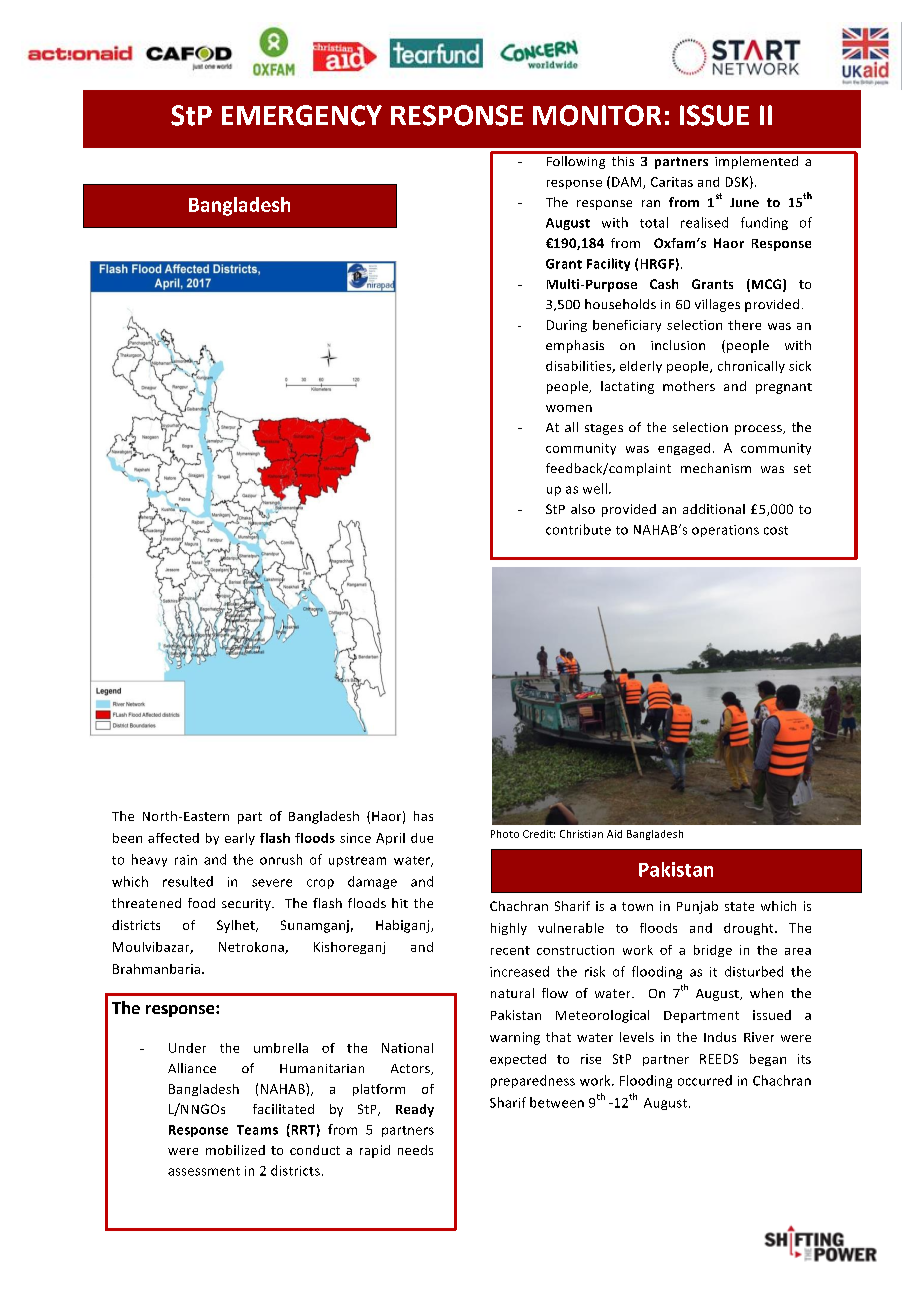 The image size is (924, 1308). What do you see at coordinates (575, 346) in the document?
I see `emphasis` at bounding box center [575, 346].
